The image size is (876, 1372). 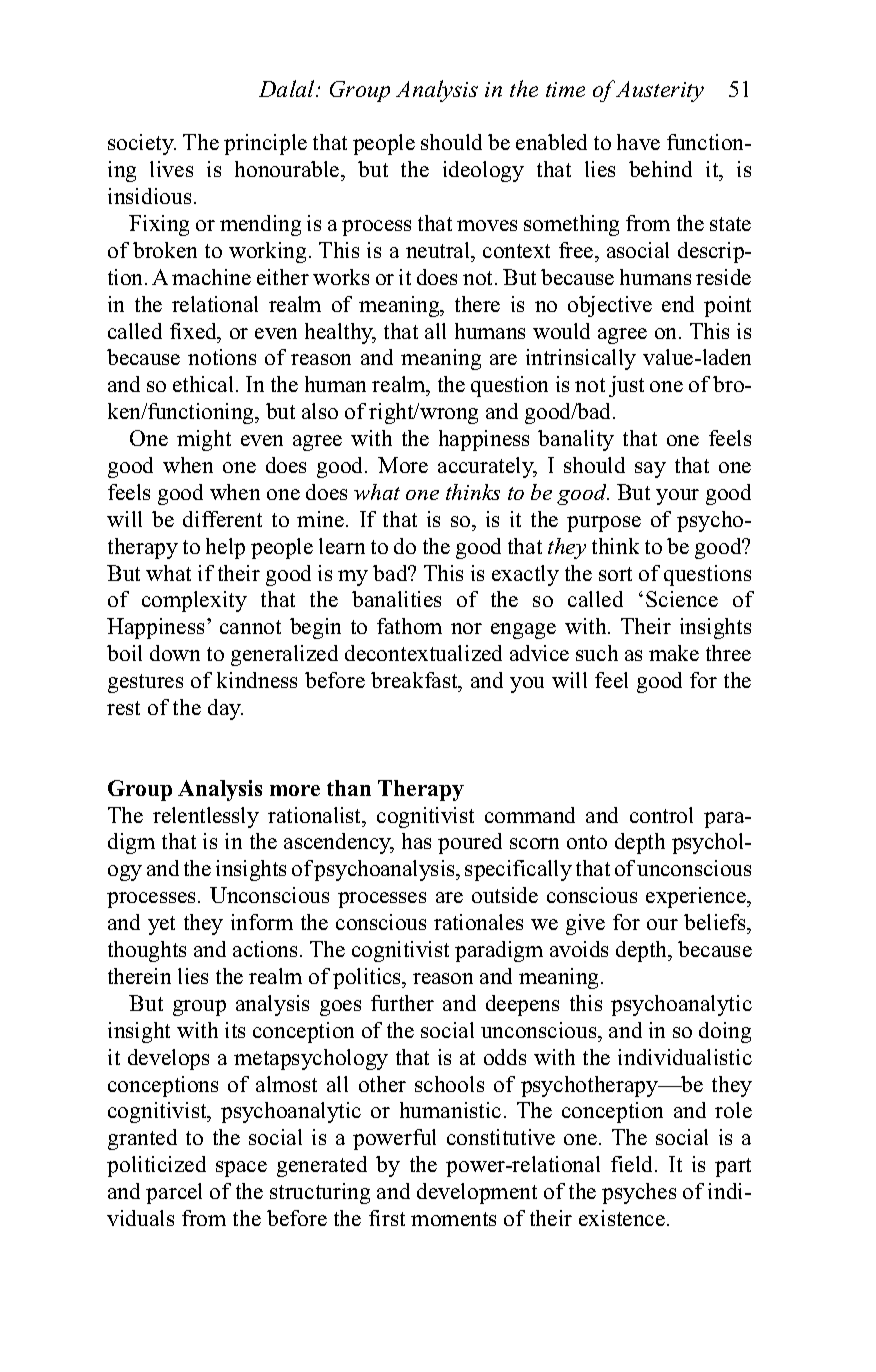 What do you see at coordinates (142, 144) in the document?
I see `society` at bounding box center [142, 144].
